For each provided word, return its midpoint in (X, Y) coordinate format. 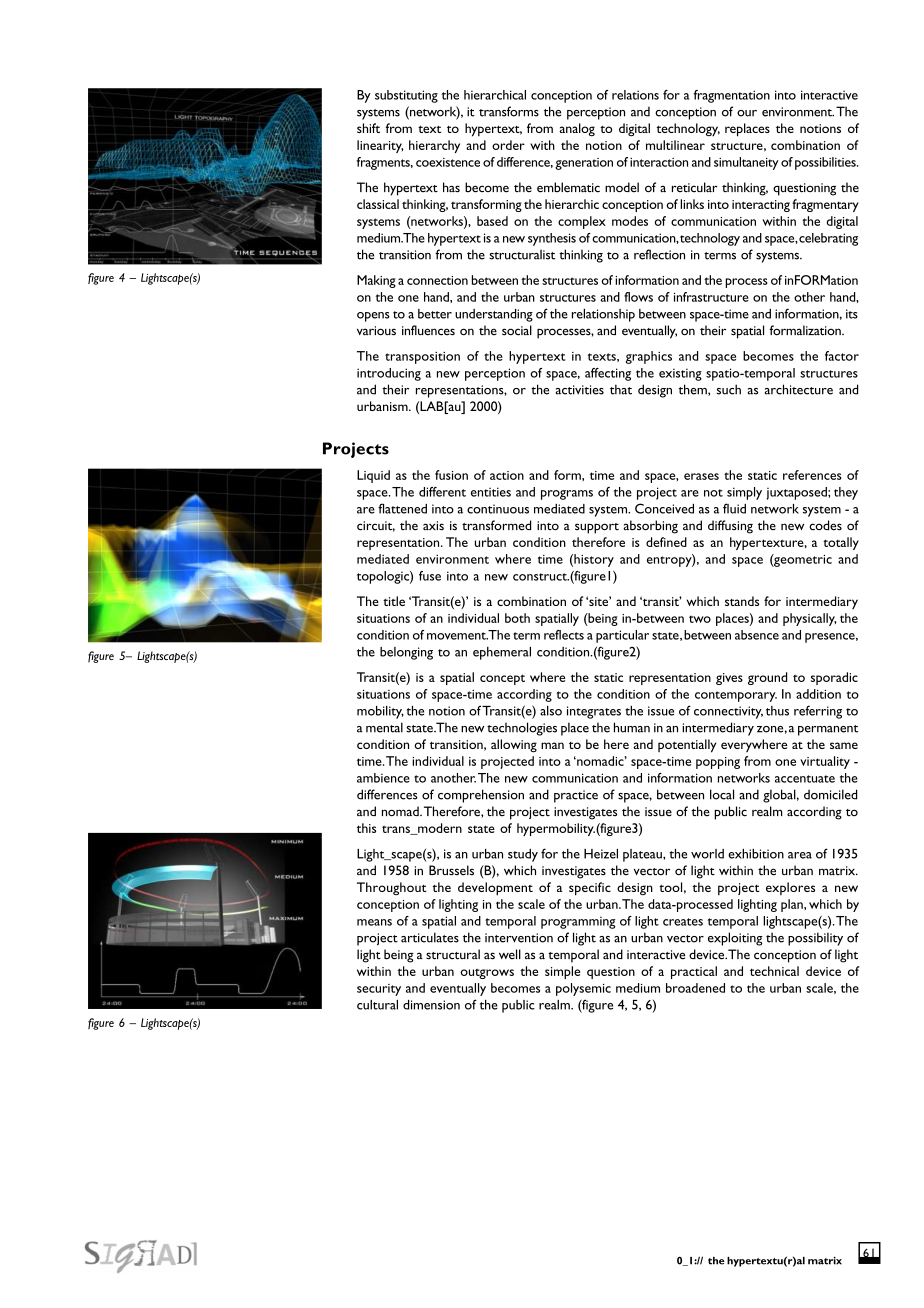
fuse (430, 576)
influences (428, 330)
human (632, 727)
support (597, 528)
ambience (383, 778)
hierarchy (434, 146)
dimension (431, 1005)
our (747, 113)
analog (577, 129)
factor (842, 356)
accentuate (805, 779)
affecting (608, 374)
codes (825, 525)
